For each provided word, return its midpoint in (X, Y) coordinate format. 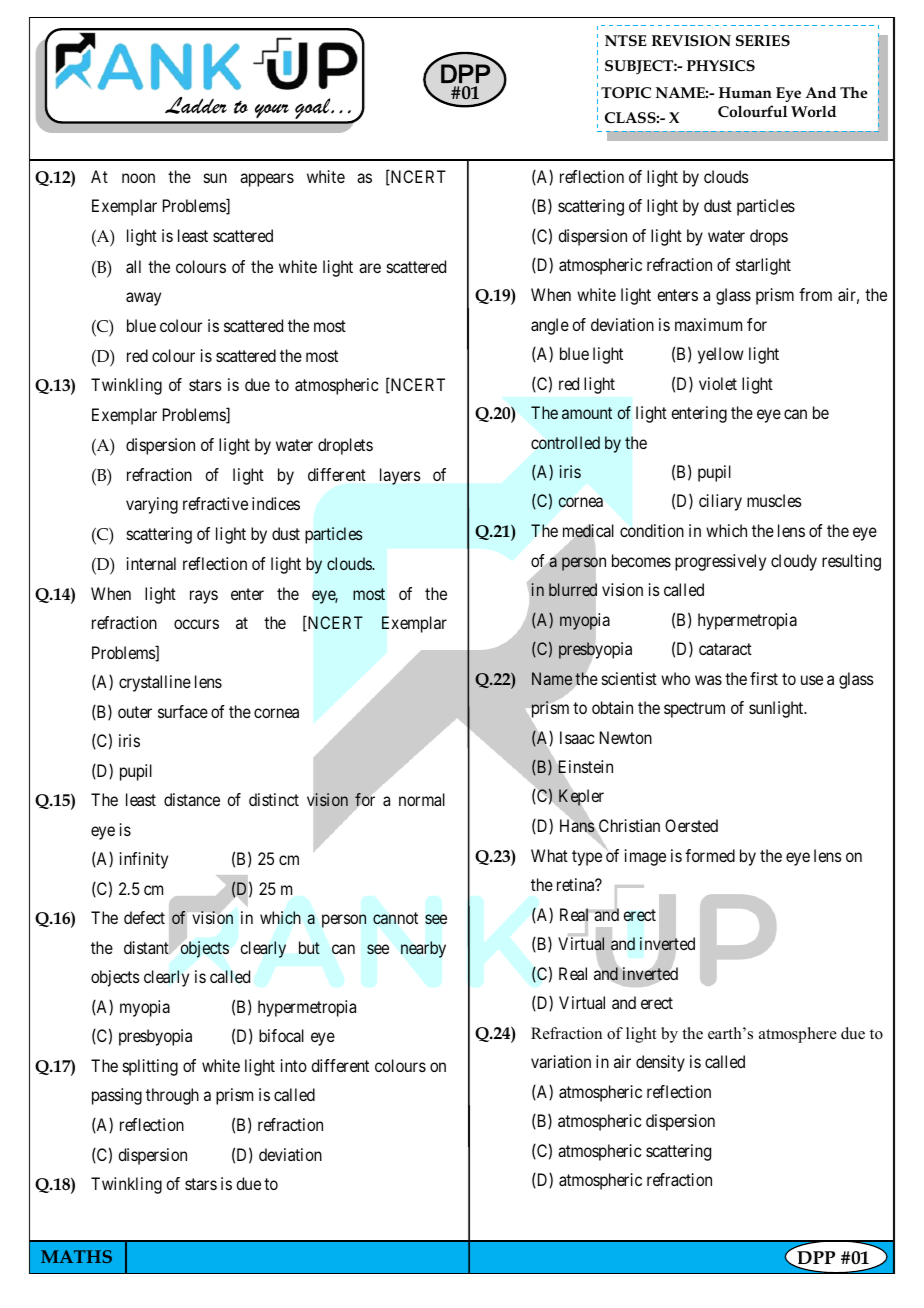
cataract (725, 649)
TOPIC (626, 92)
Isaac (577, 737)
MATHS (76, 1256)
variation (561, 1061)
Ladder (196, 105)
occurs (196, 624)
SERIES (763, 41)
